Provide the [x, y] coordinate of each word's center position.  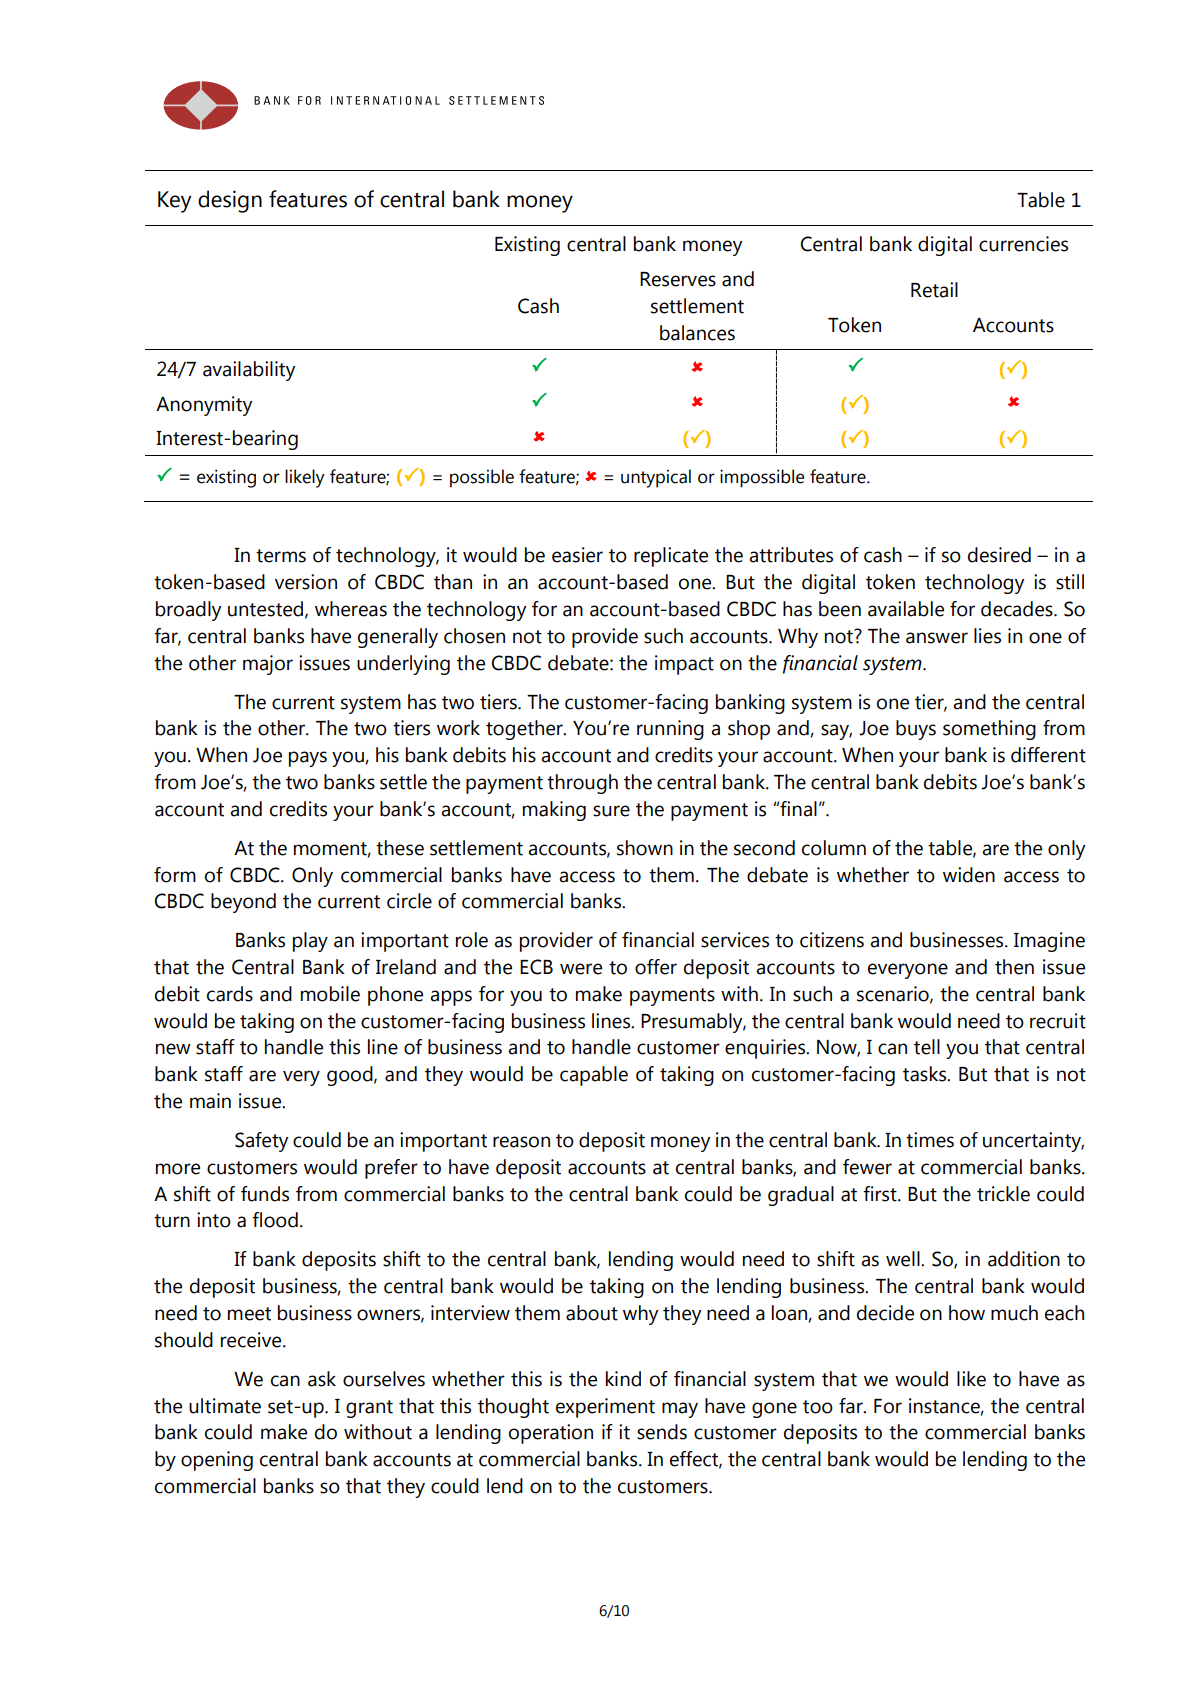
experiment [605, 1408]
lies [987, 636]
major [268, 665]
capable [594, 1076]
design [230, 201]
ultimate [225, 1406]
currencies [1023, 244]
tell [927, 1047]
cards [230, 994]
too [818, 1407]
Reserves [678, 279]
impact [684, 665]
